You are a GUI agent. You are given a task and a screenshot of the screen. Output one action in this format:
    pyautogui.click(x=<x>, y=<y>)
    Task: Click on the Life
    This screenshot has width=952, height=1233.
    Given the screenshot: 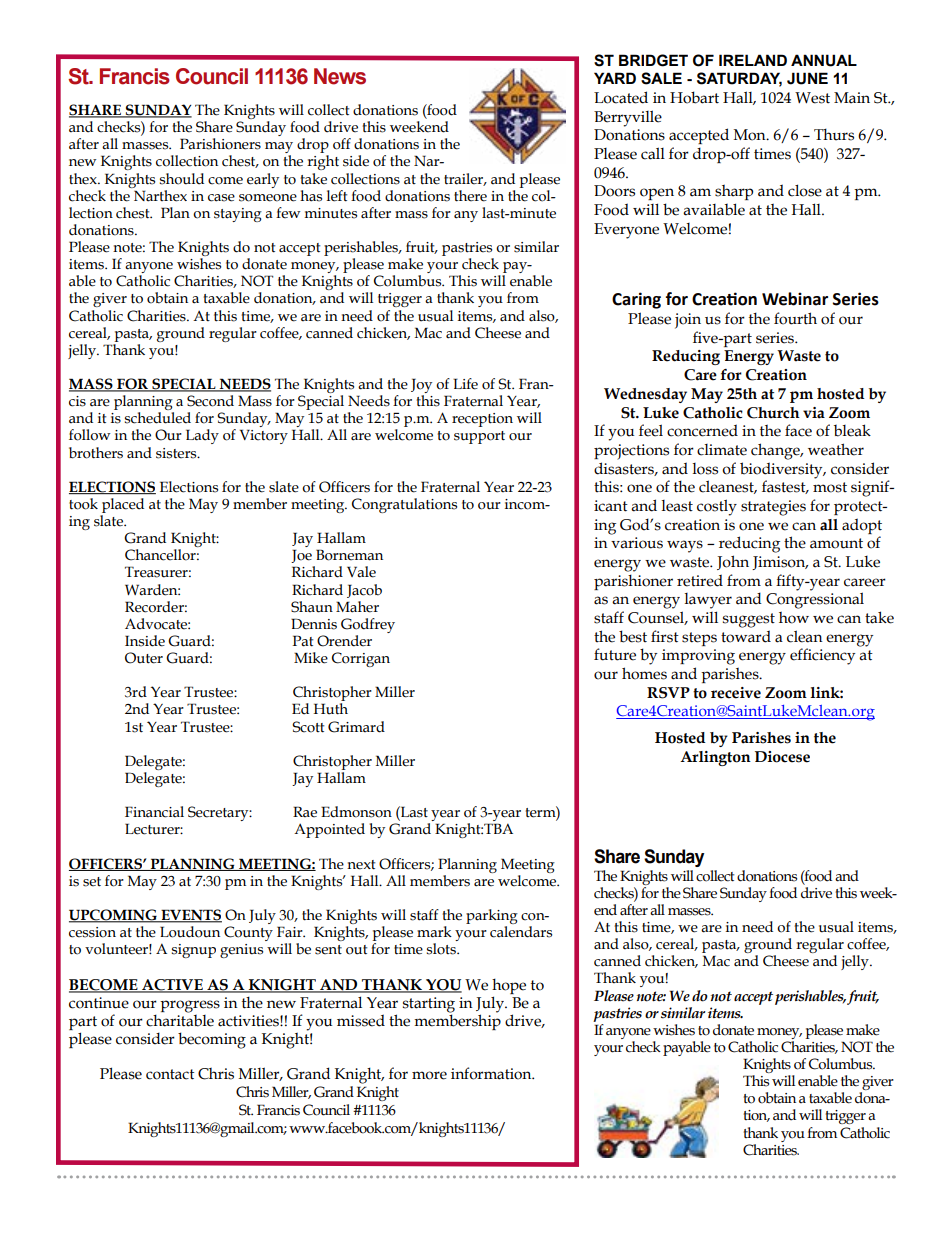 What is the action you would take?
    pyautogui.click(x=465, y=384)
